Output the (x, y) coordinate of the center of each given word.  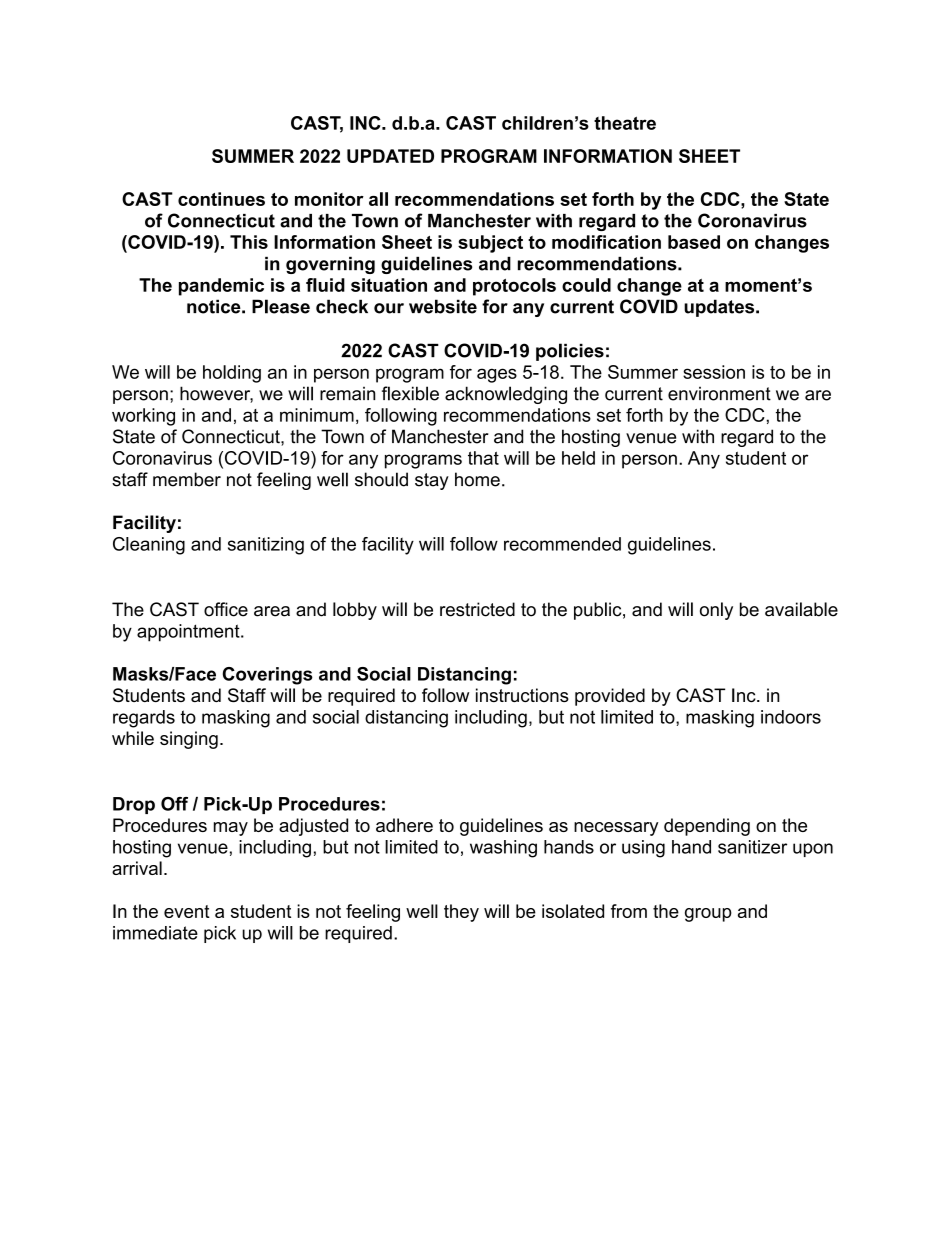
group (708, 915)
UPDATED (390, 156)
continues (221, 199)
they (461, 913)
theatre (625, 123)
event (187, 911)
